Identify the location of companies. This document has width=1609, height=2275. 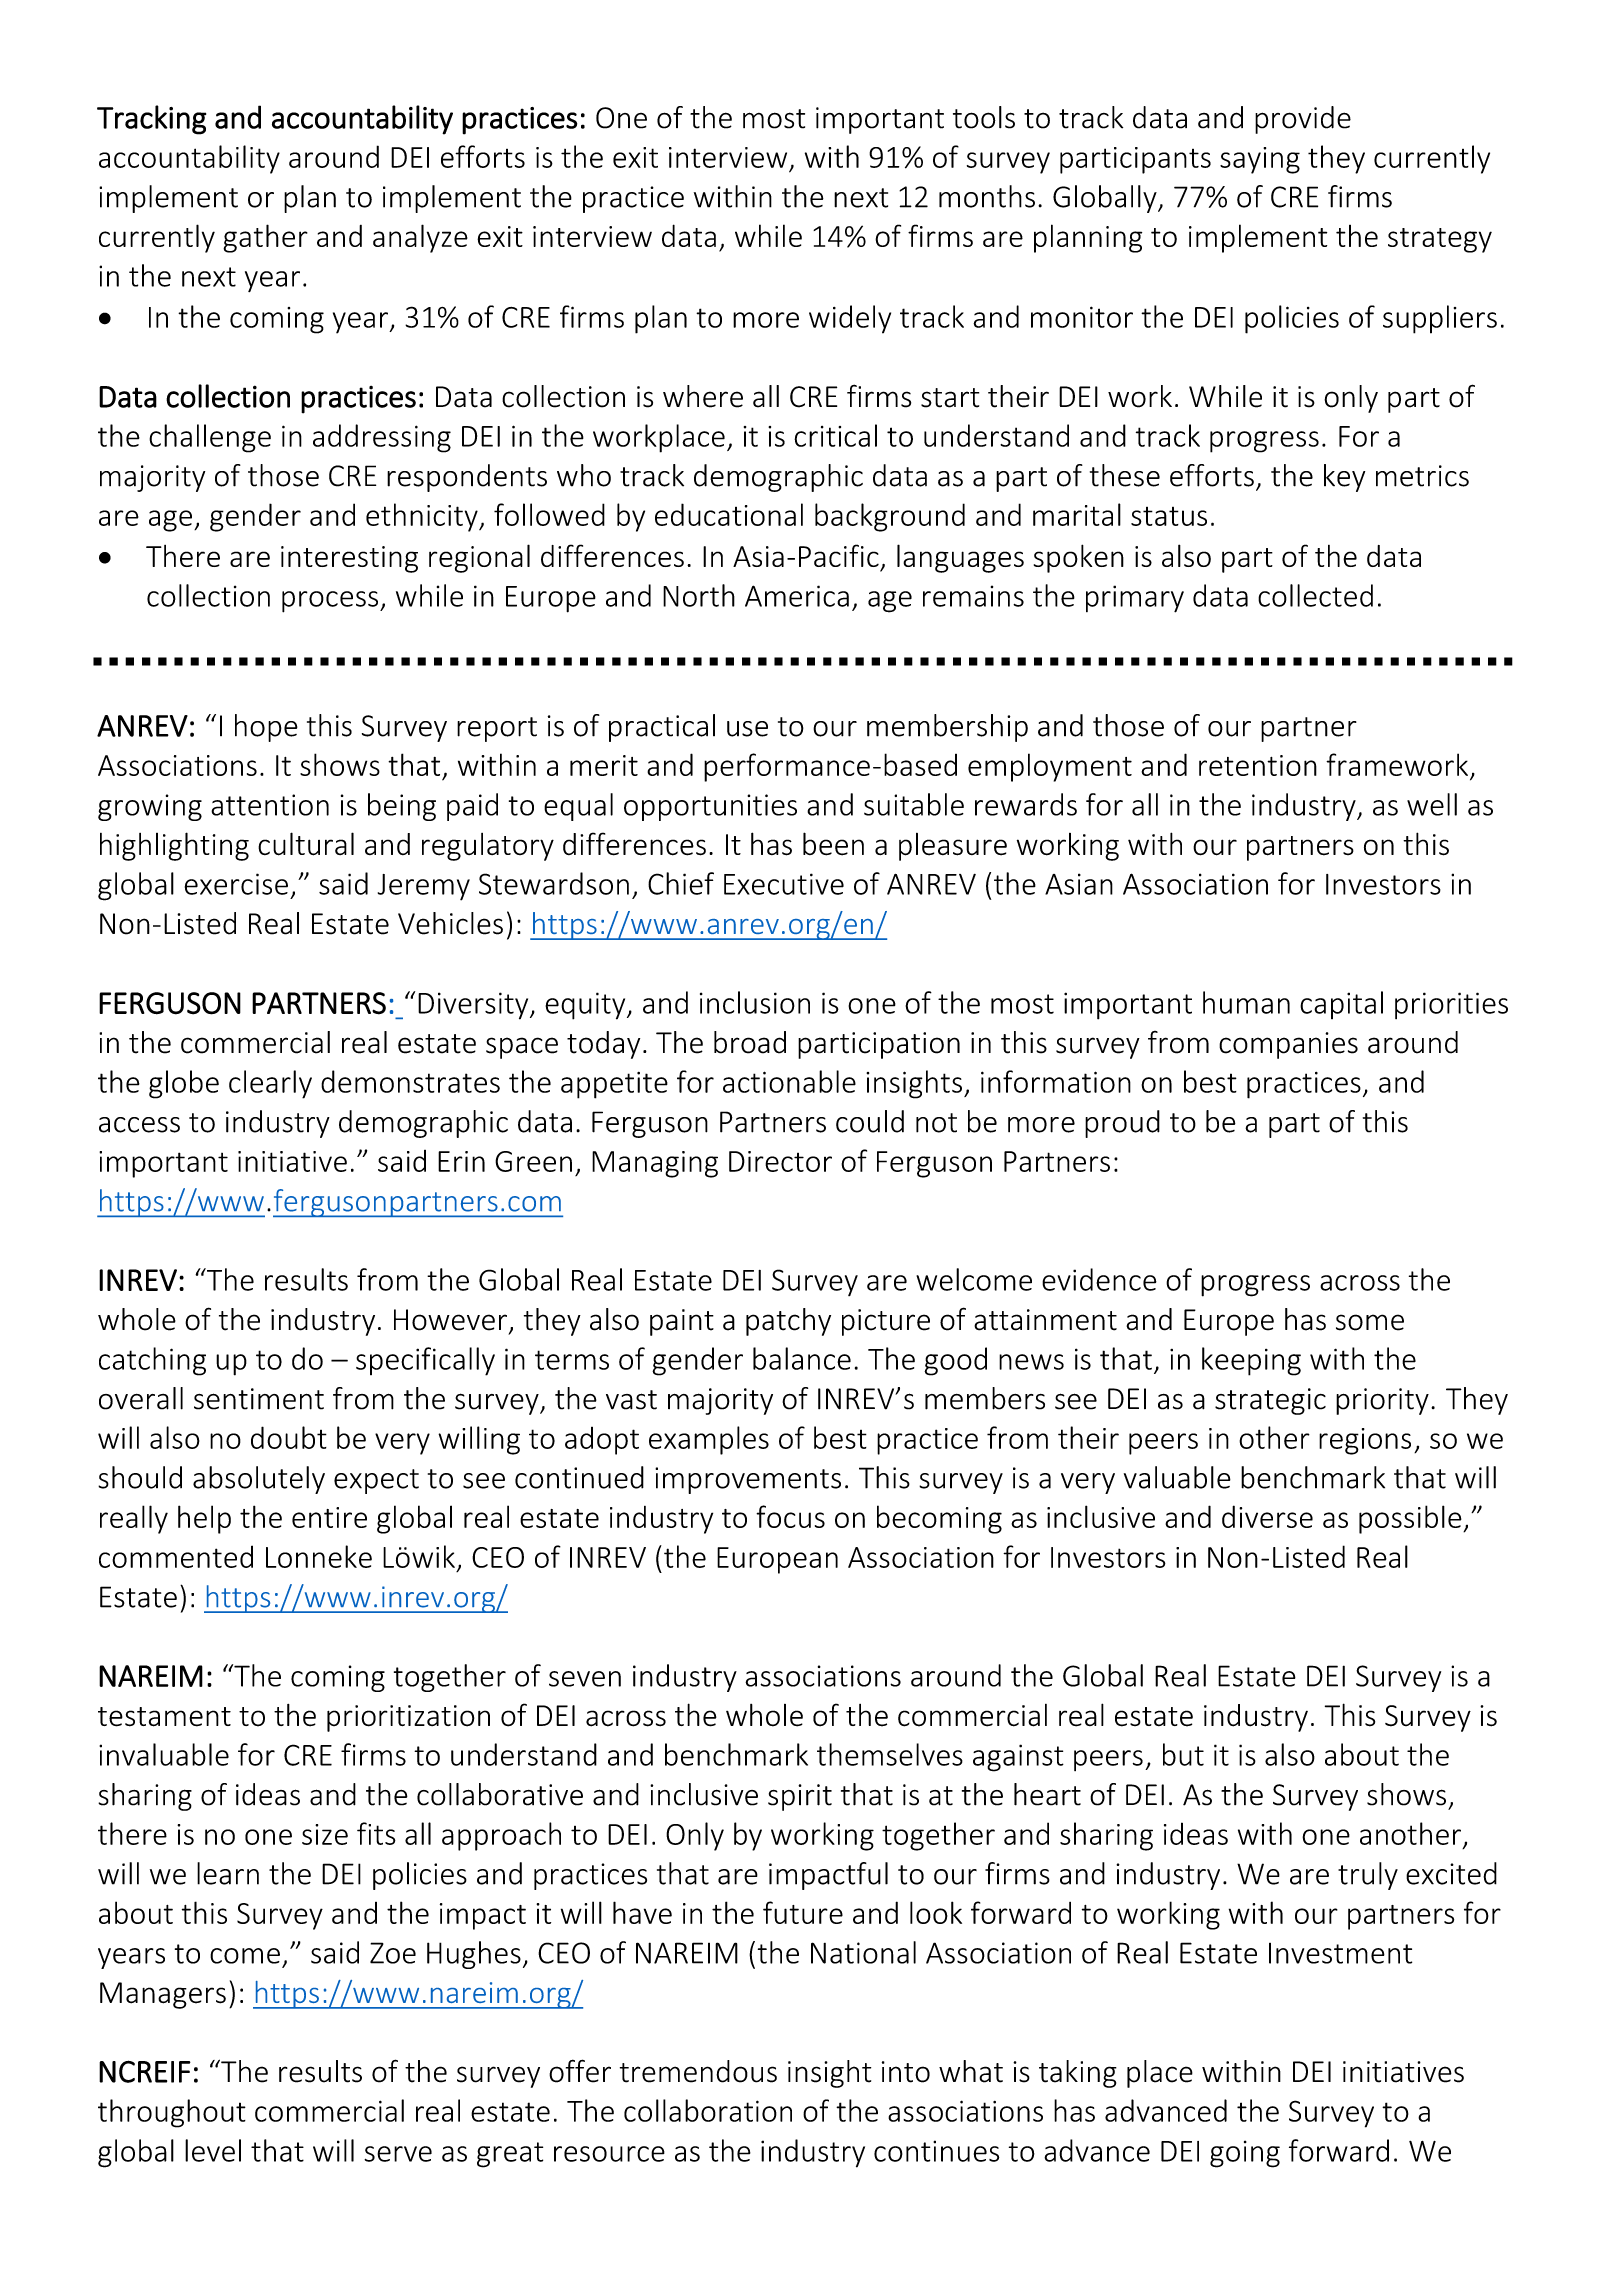
(1288, 1045).
